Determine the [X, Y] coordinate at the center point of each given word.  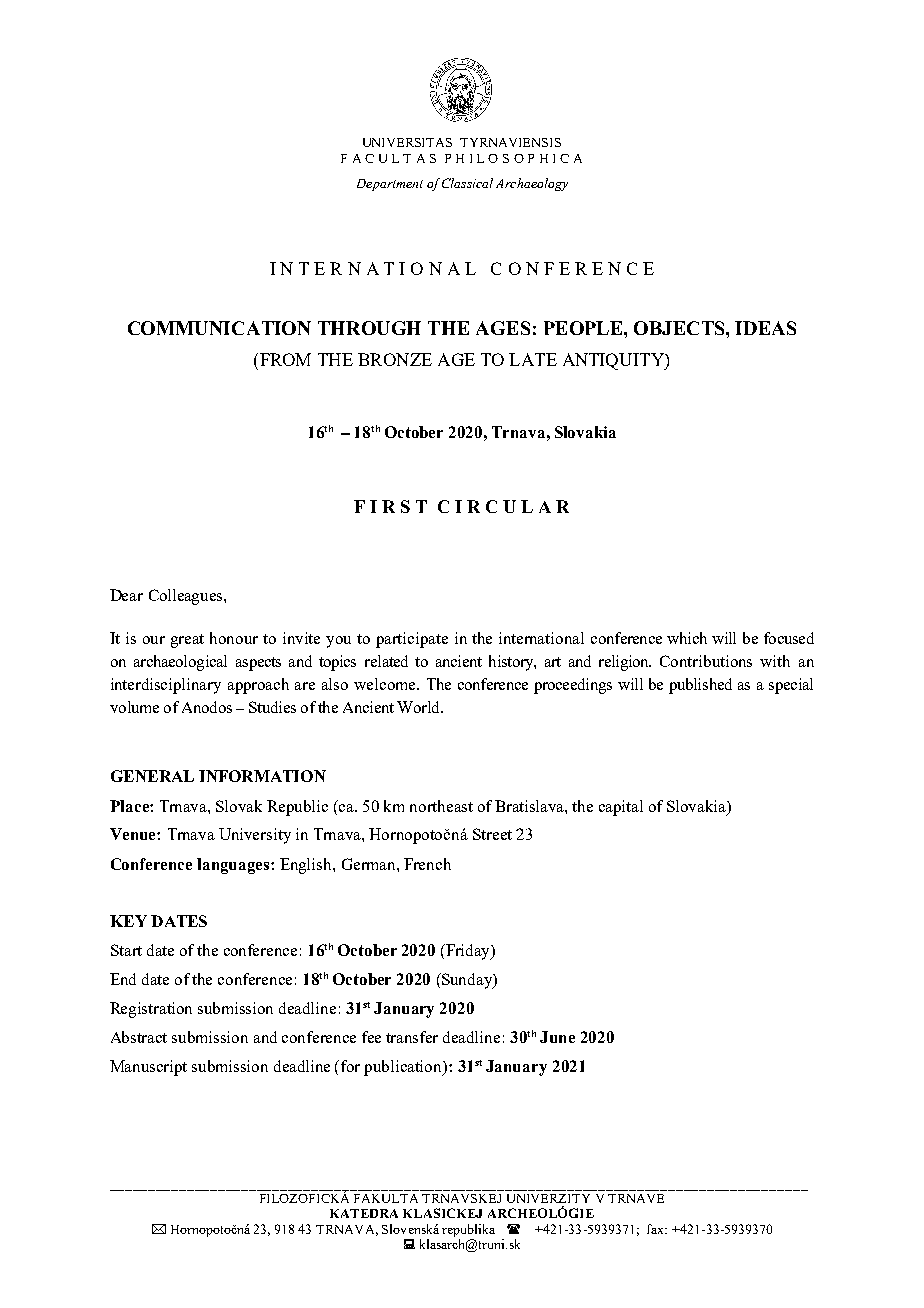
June [557, 1037]
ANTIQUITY [614, 361]
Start [126, 950]
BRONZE [395, 359]
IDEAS [765, 328]
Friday [468, 952]
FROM [285, 359]
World [419, 707]
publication [404, 1068]
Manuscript [148, 1068]
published [700, 686]
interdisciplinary [166, 686]
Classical [467, 183]
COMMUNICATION [219, 328]
